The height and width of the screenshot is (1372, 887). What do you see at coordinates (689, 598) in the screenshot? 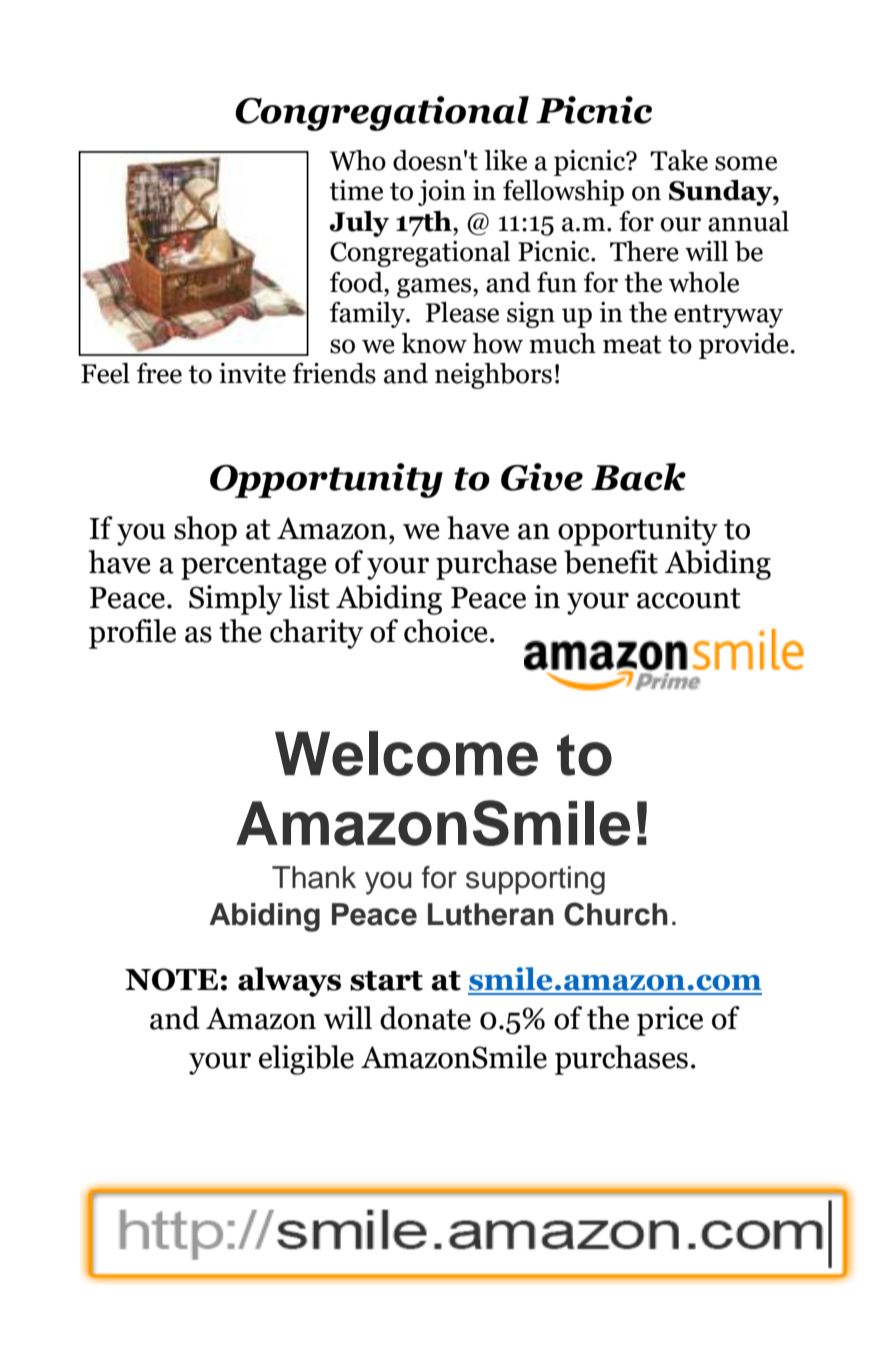
I see `account` at bounding box center [689, 598].
